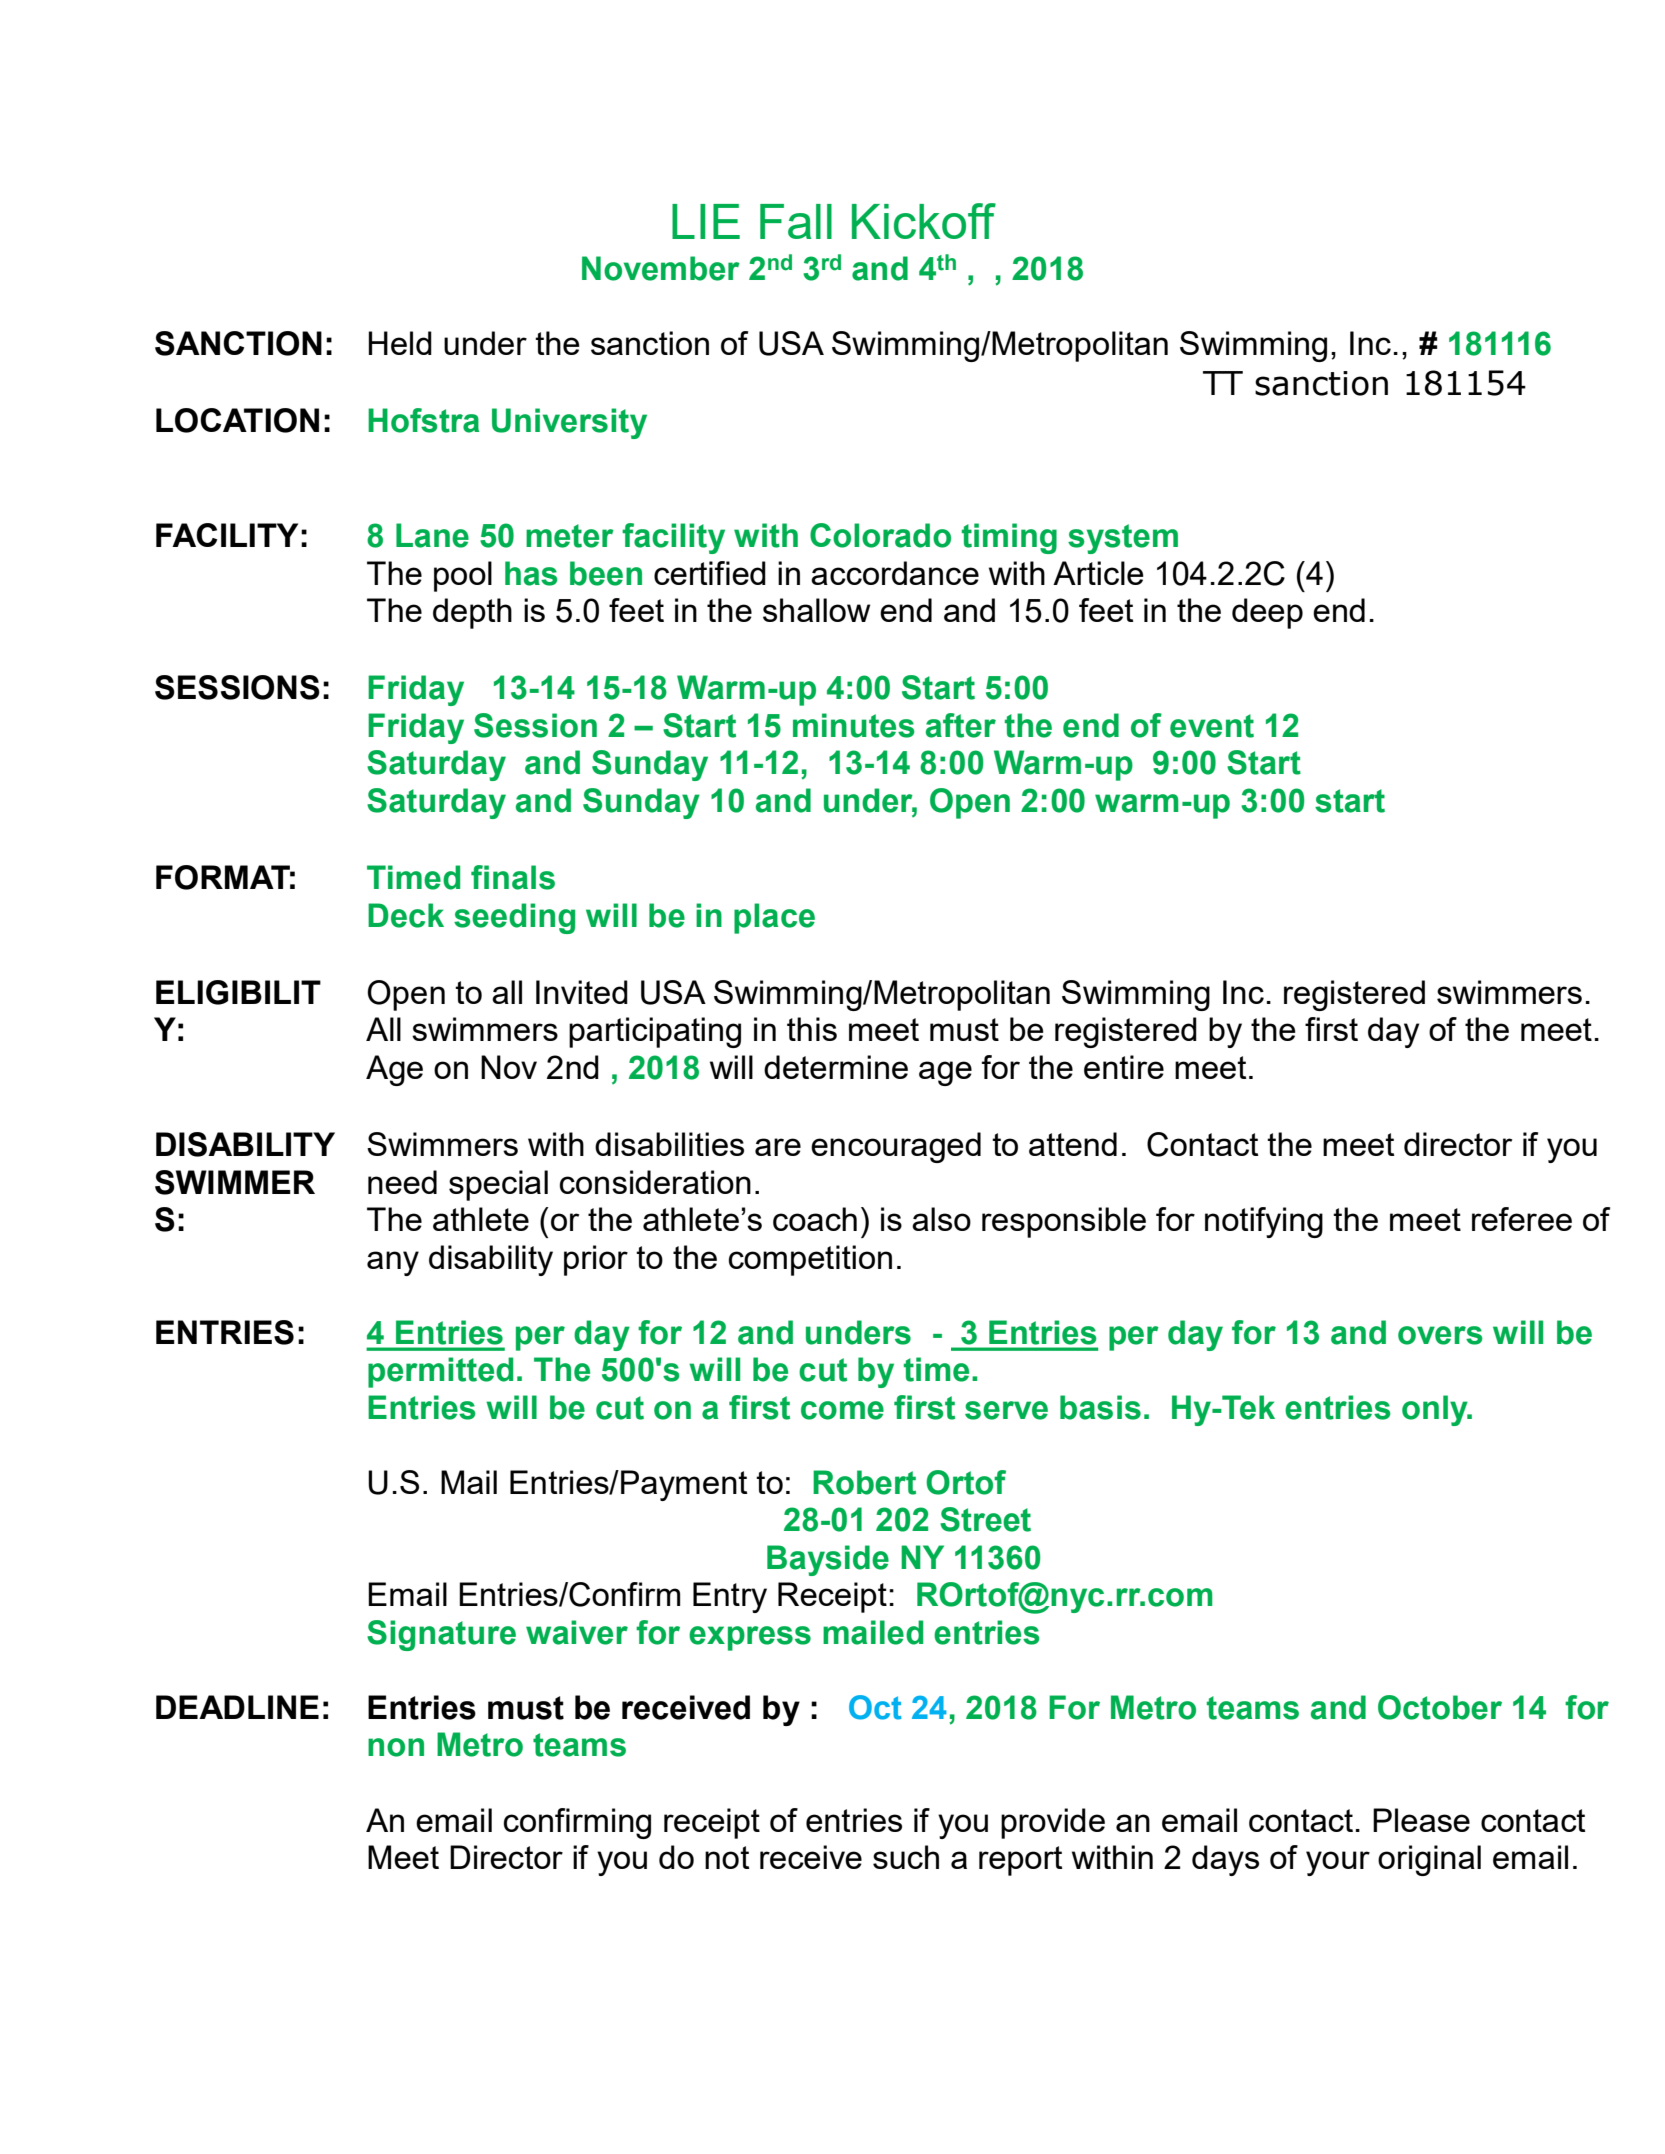  What do you see at coordinates (836, 1067) in the screenshot?
I see `determine` at bounding box center [836, 1067].
